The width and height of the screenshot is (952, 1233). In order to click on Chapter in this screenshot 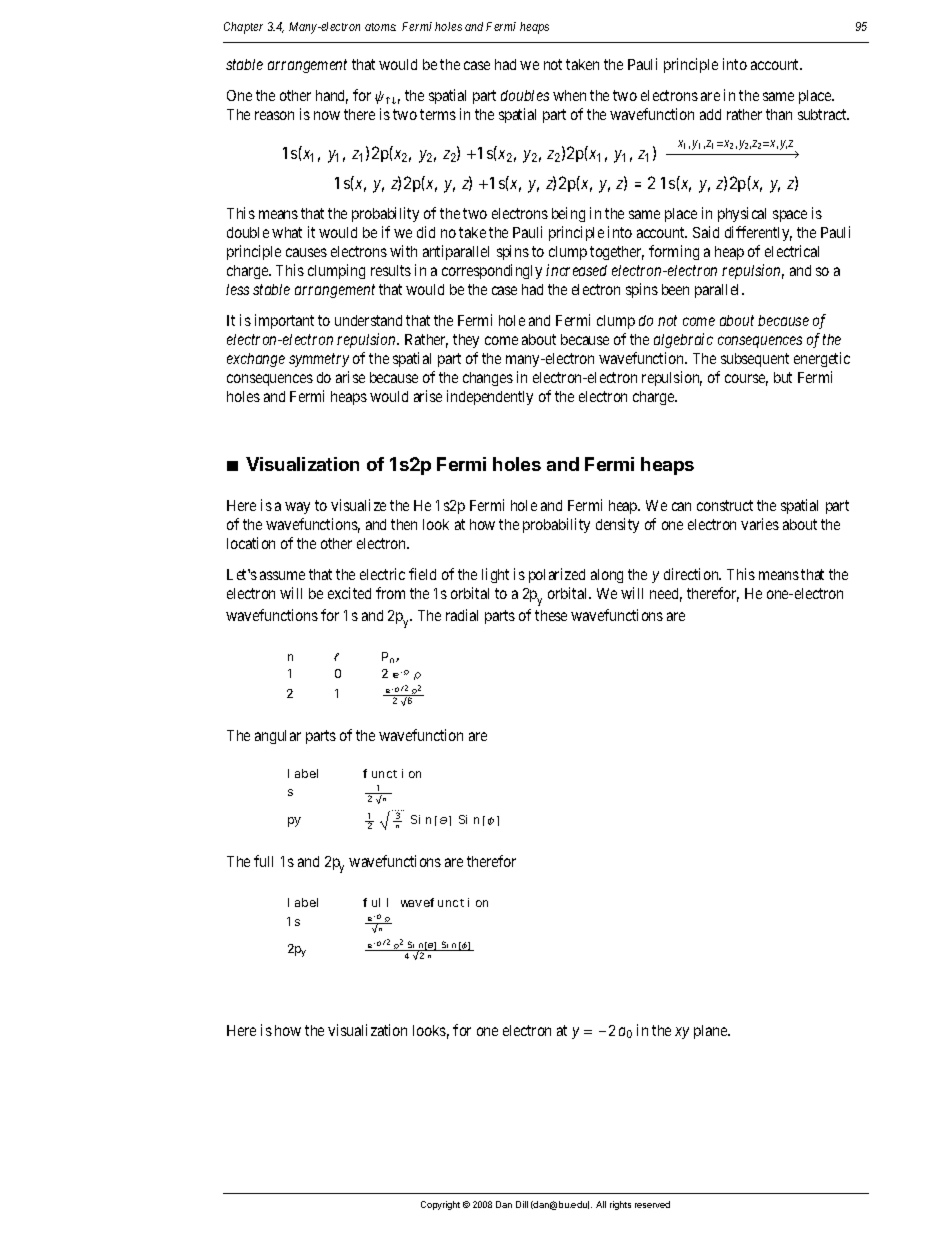, I will do `click(243, 28)`.
